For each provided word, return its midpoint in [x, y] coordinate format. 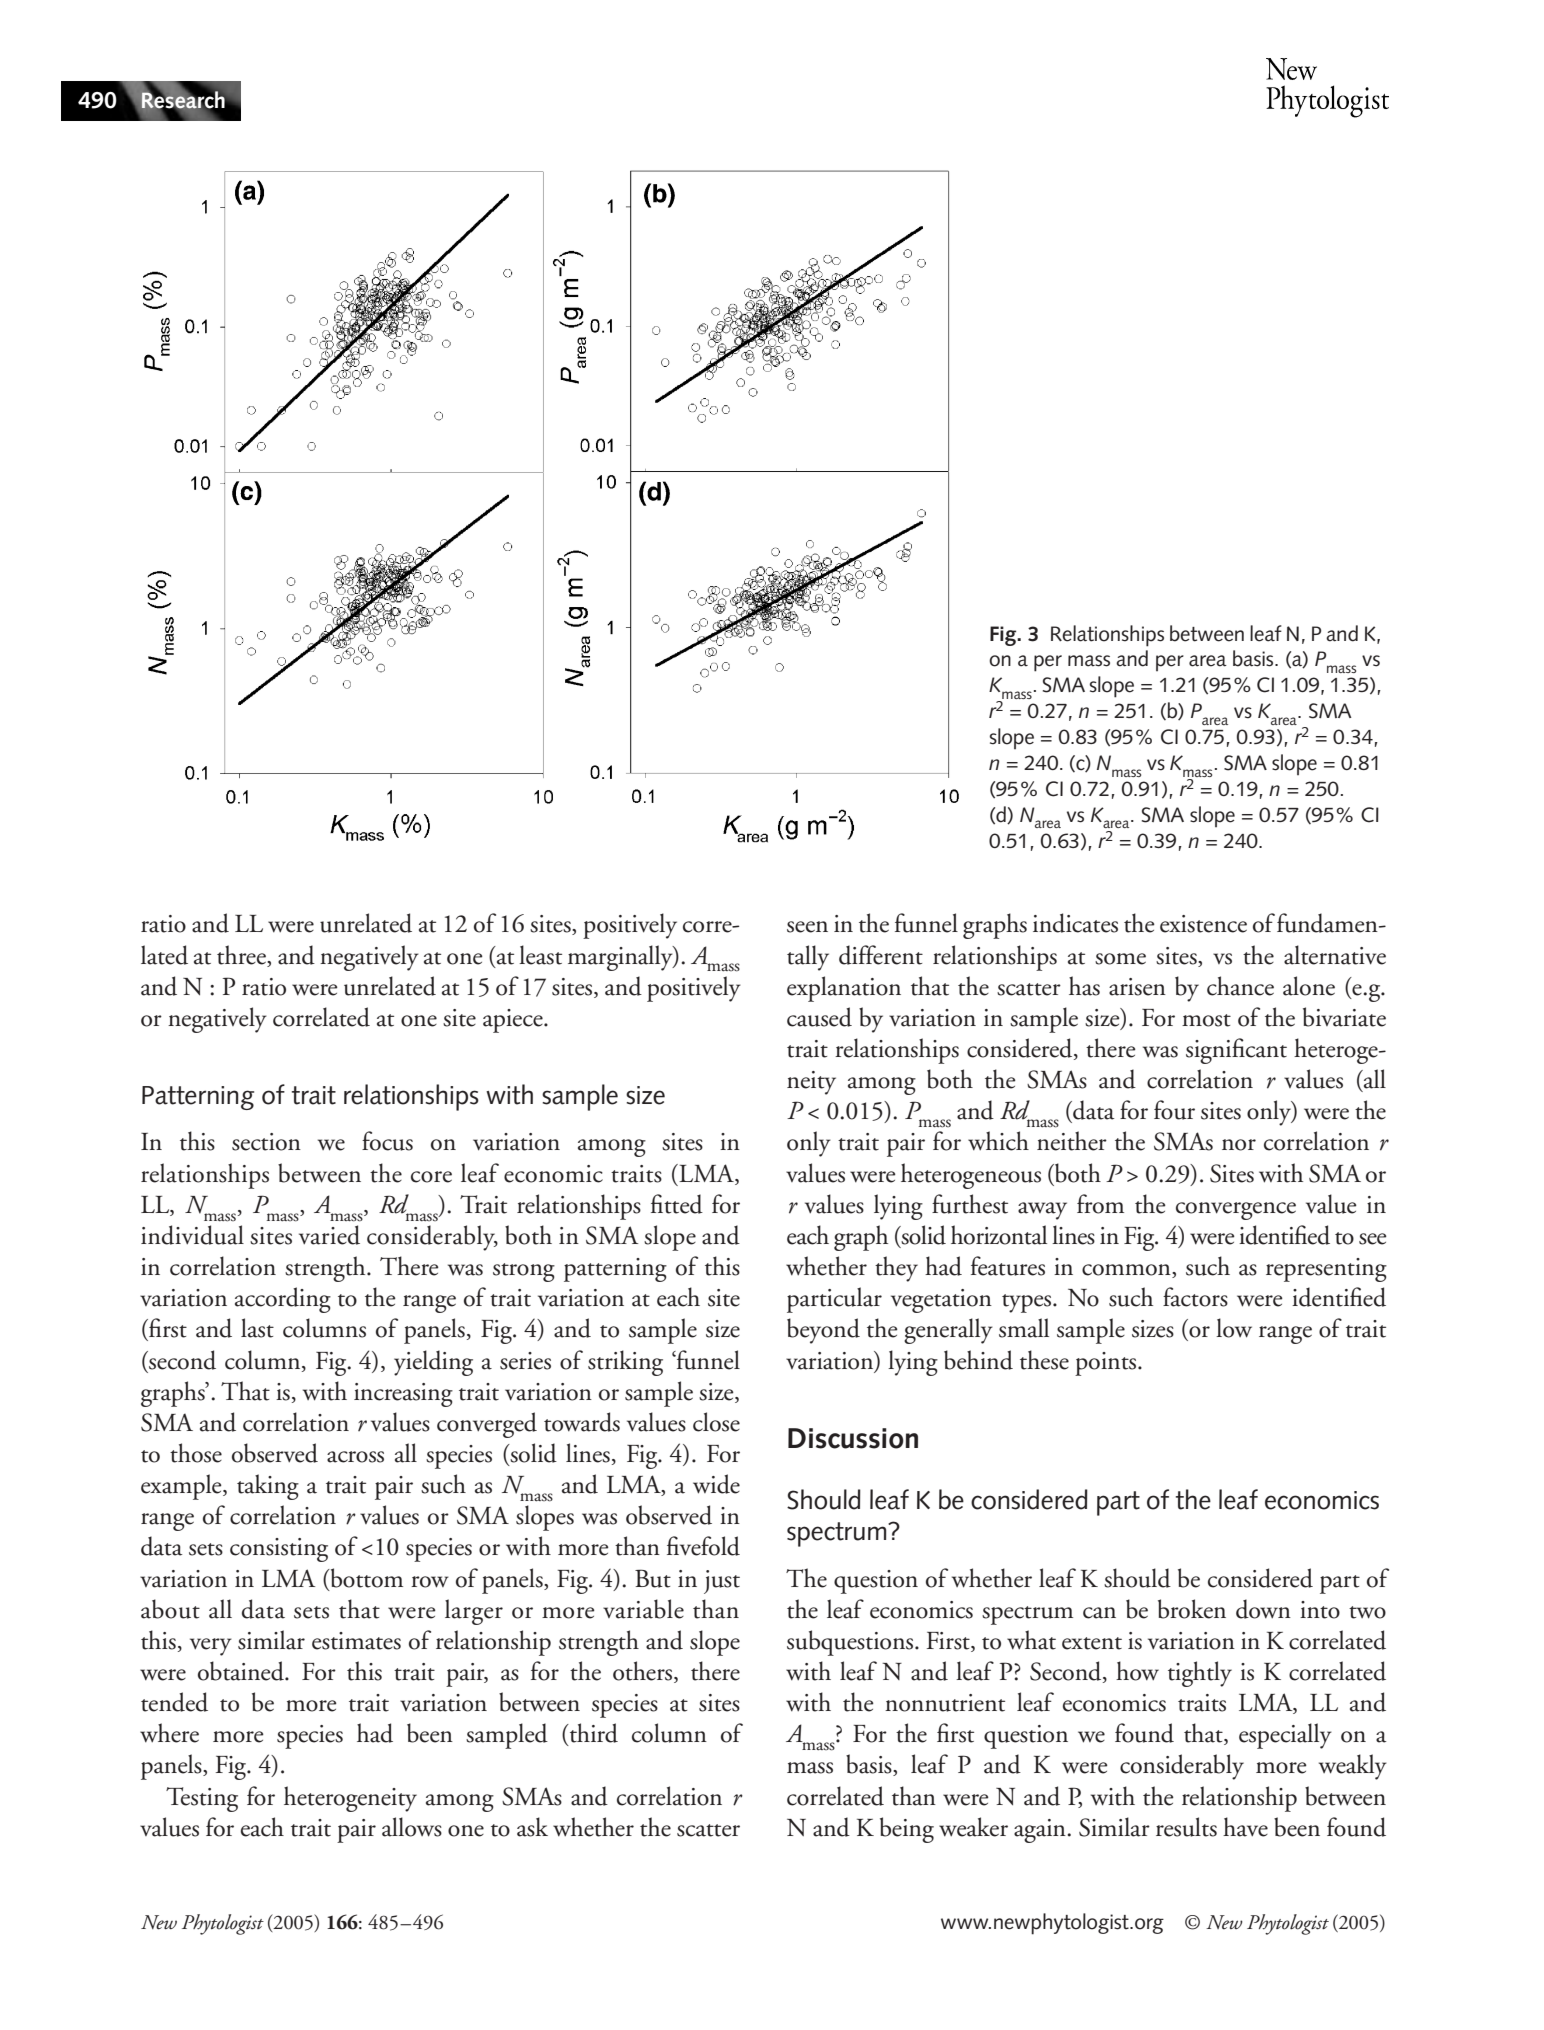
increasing [403, 1395]
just [722, 1582]
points [1107, 1364]
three [242, 955]
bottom [365, 1578]
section [266, 1142]
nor [1239, 1145]
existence [1203, 924]
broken [1192, 1609]
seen [807, 927]
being [907, 1830]
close [716, 1422]
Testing [202, 1799]
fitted [677, 1204]
